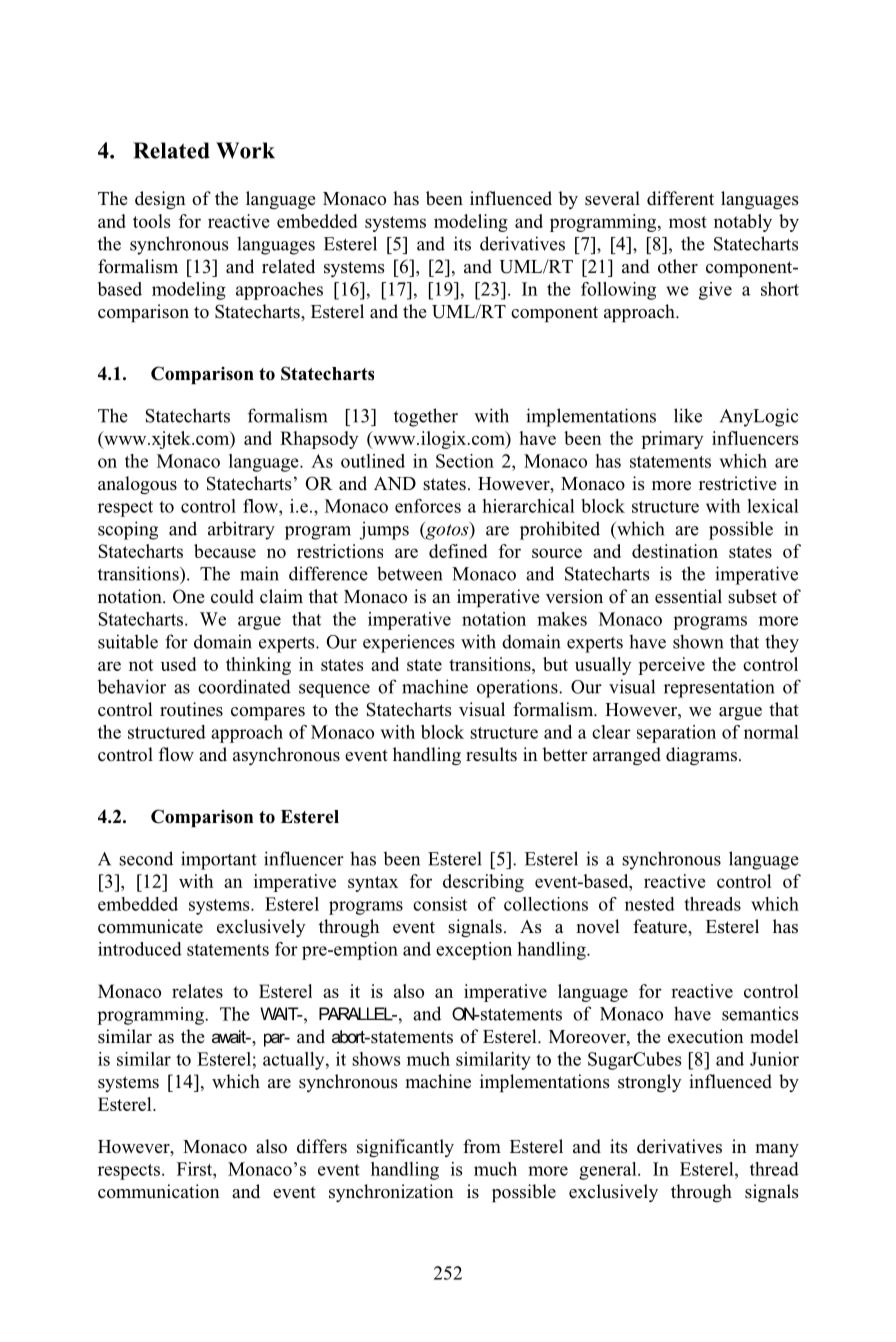 Image resolution: width=896 pixels, height=1342 pixels. What do you see at coordinates (483, 883) in the screenshot?
I see `describing` at bounding box center [483, 883].
